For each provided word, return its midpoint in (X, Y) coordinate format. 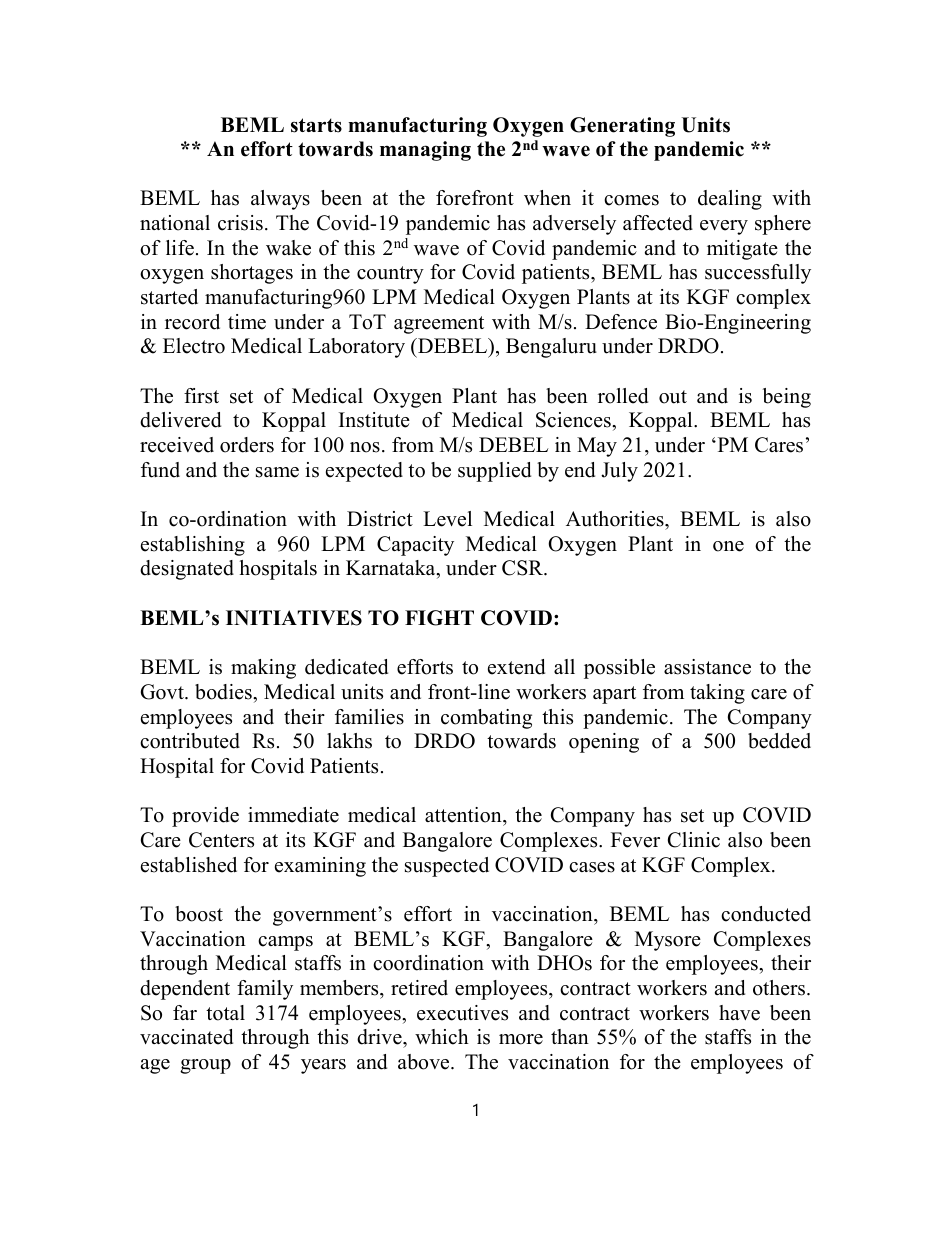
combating (486, 719)
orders (247, 445)
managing (425, 151)
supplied (494, 472)
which (442, 1037)
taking (717, 694)
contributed (190, 741)
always (280, 200)
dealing (730, 200)
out (673, 397)
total (225, 1013)
